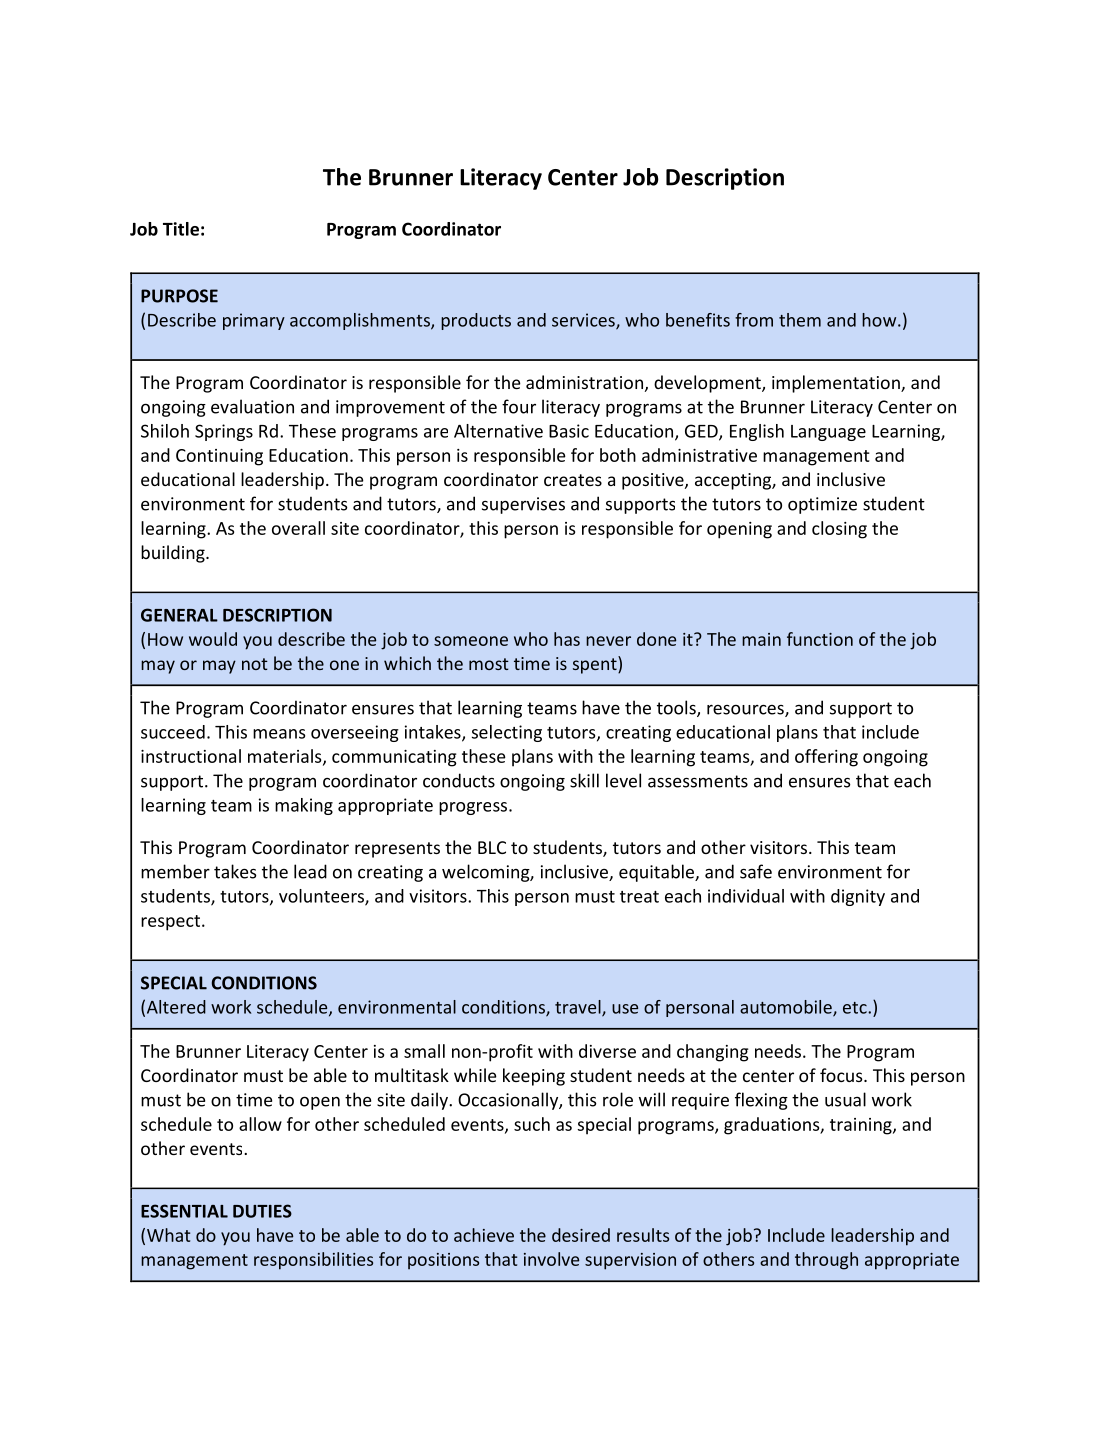  Describe the element at coordinates (476, 321) in the screenshot. I see `products` at that location.
